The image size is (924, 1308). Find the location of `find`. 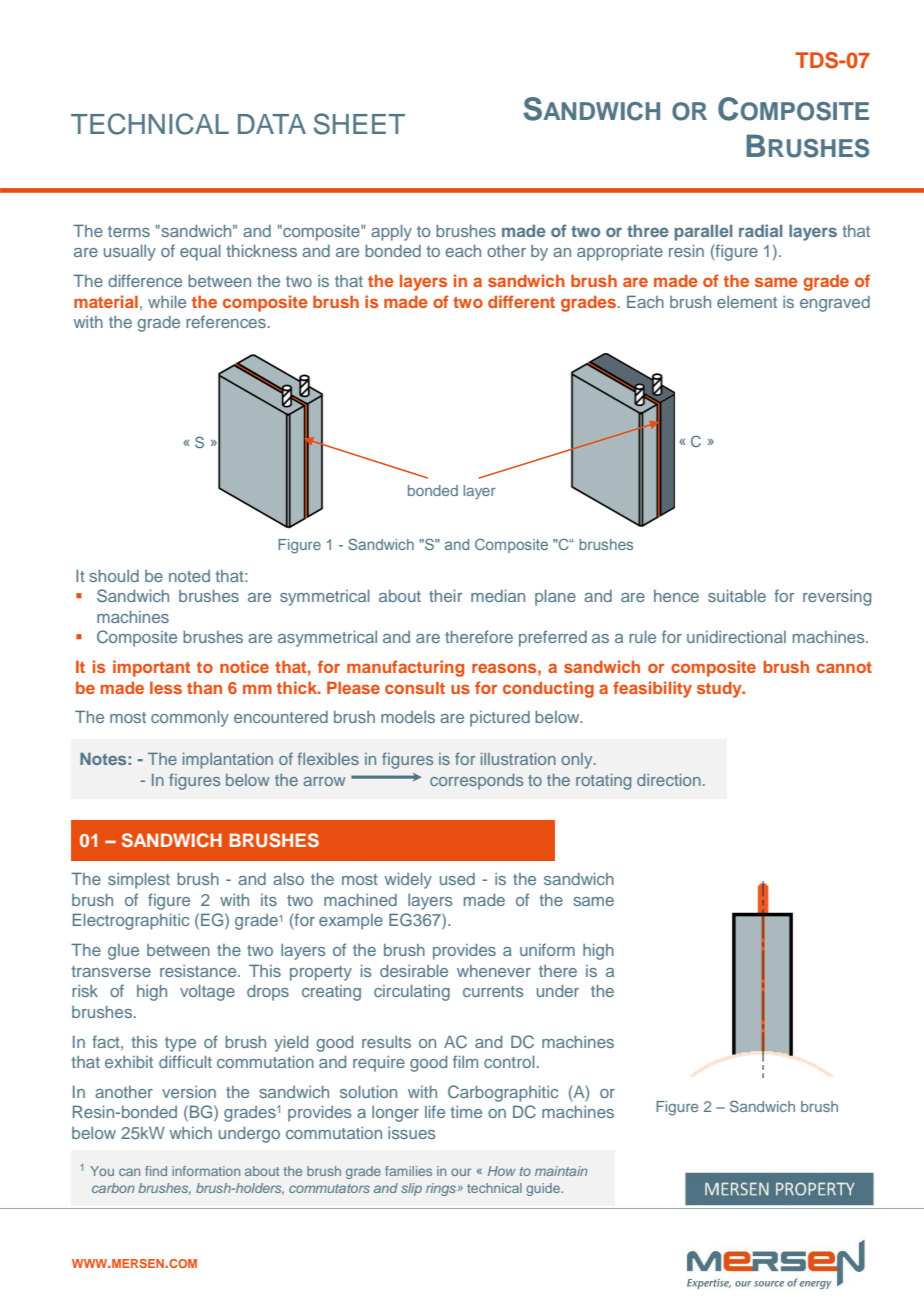

find is located at coordinates (156, 1171).
